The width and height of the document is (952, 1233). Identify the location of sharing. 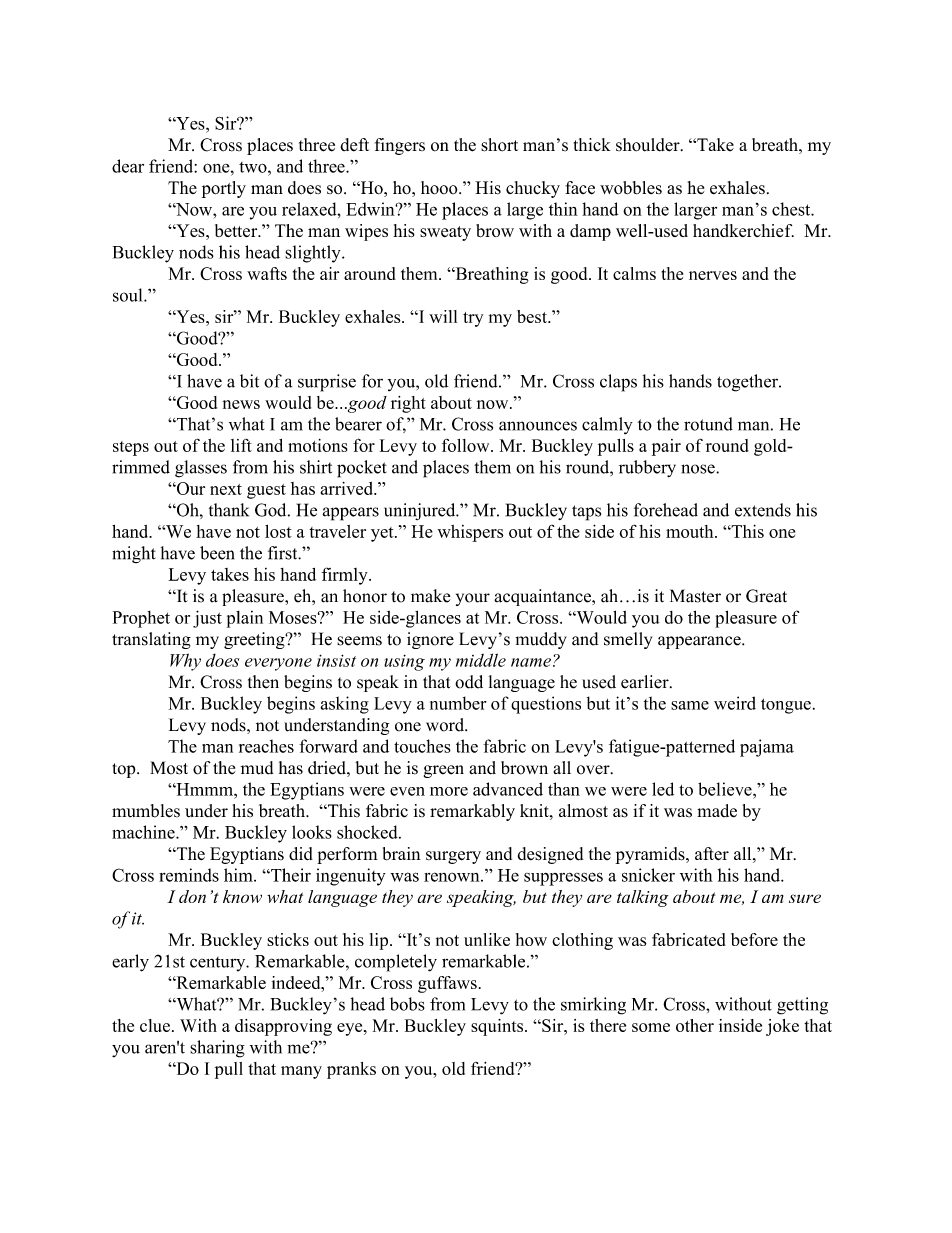
(217, 1049).
